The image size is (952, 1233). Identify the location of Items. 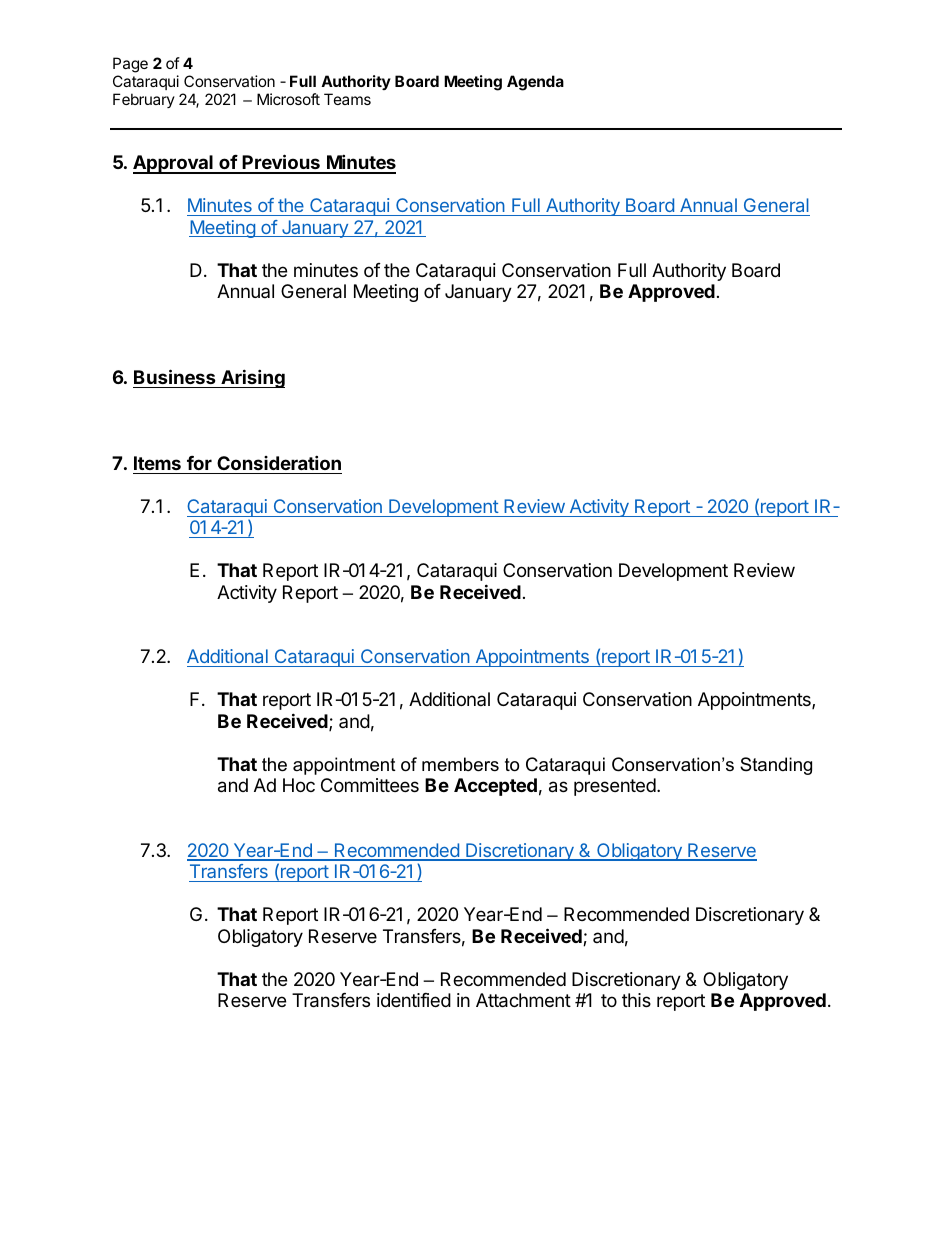
(157, 463).
